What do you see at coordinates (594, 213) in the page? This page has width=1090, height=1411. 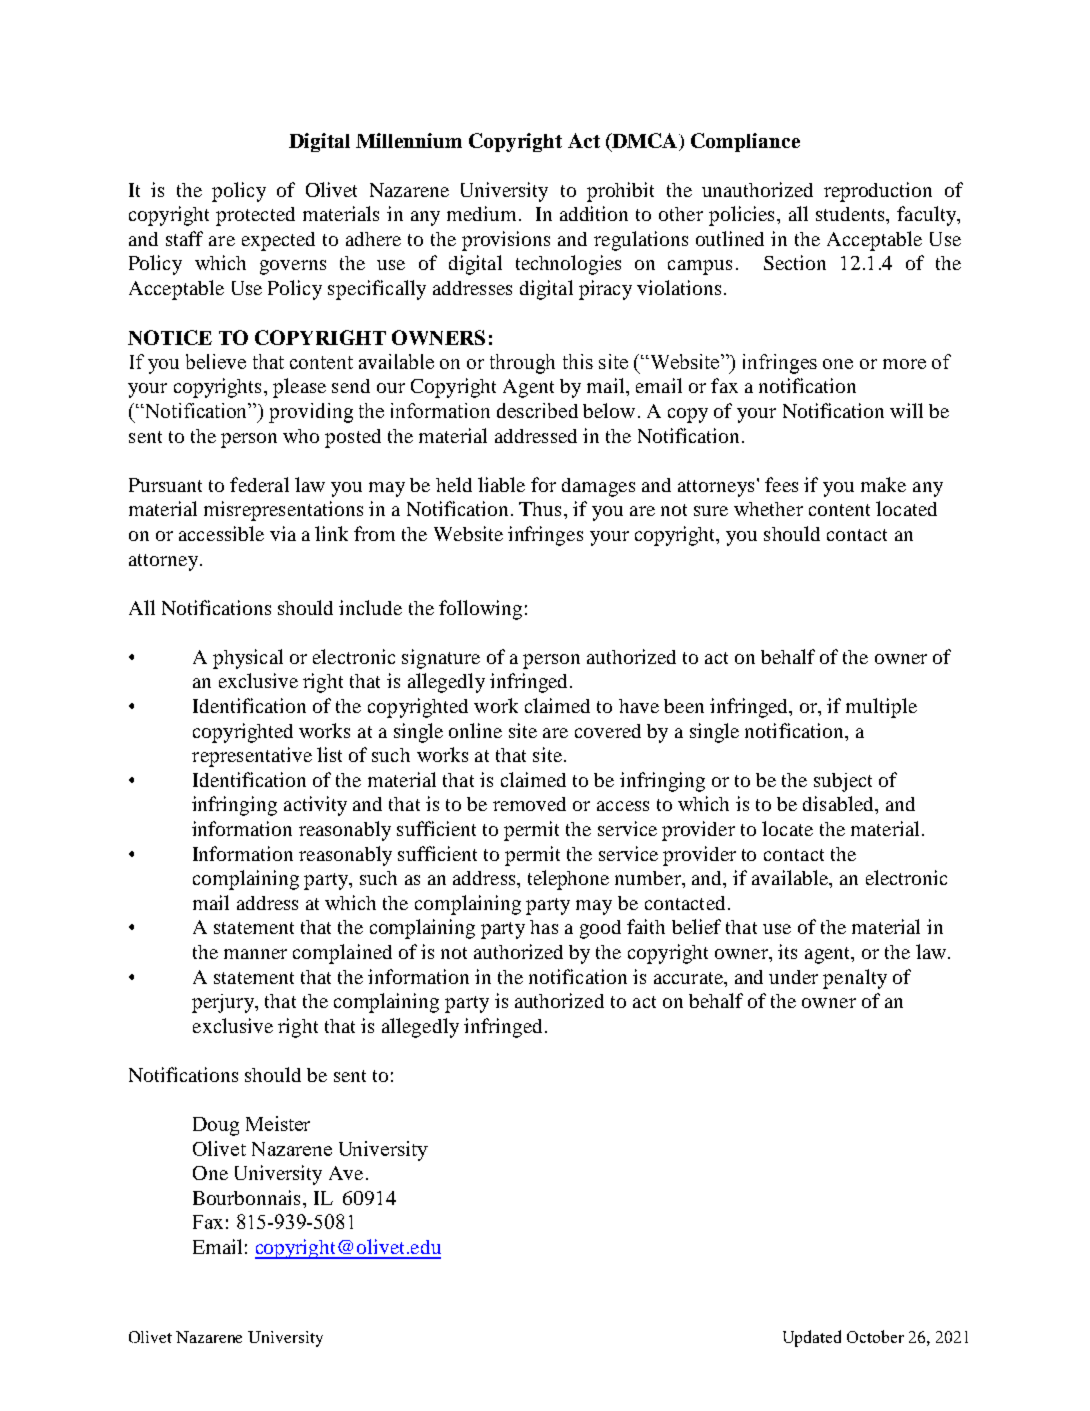 I see `addition` at bounding box center [594, 213].
